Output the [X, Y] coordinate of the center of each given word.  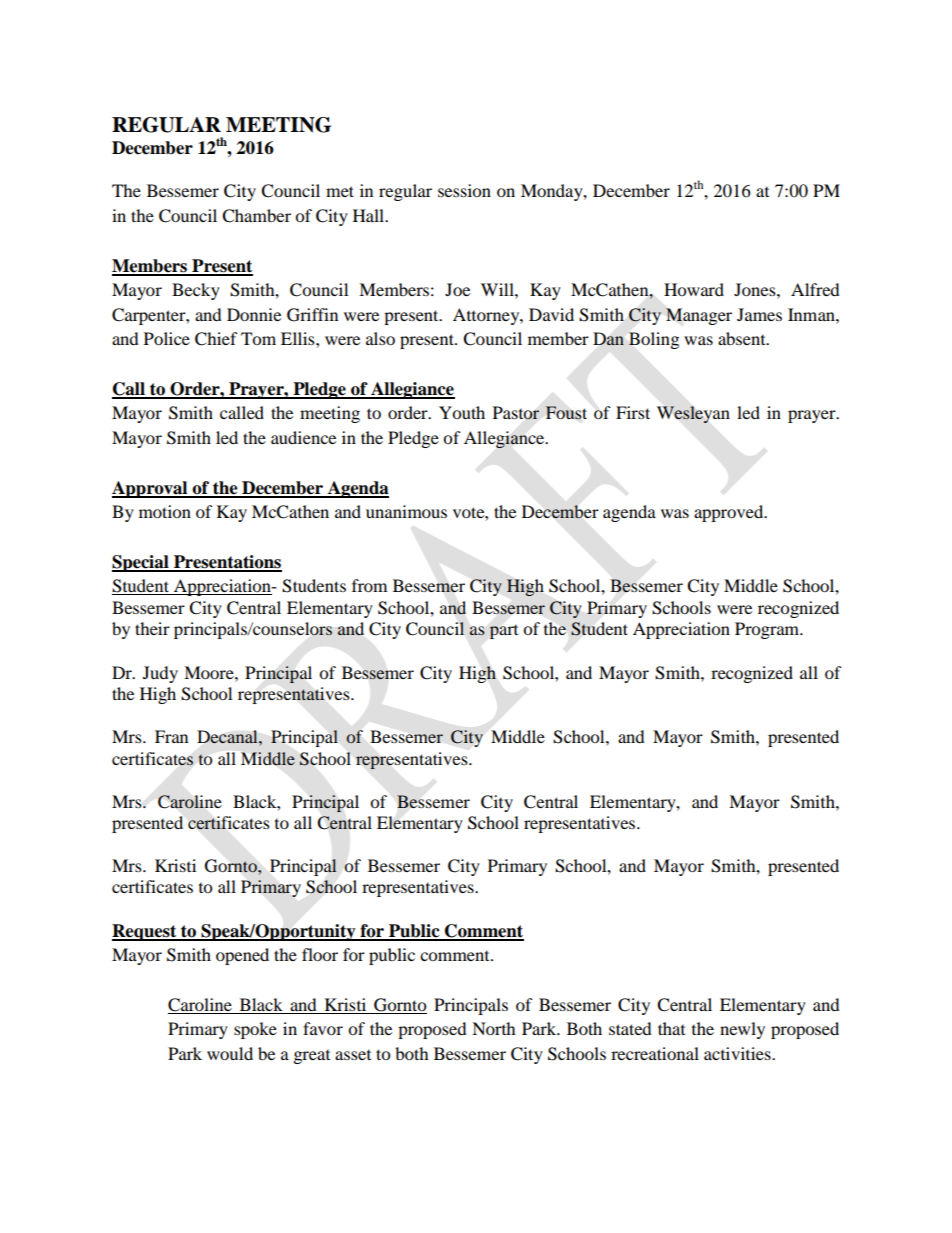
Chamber [256, 216]
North [494, 1028]
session [464, 190]
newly [742, 1030]
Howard [694, 289]
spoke [255, 1030]
